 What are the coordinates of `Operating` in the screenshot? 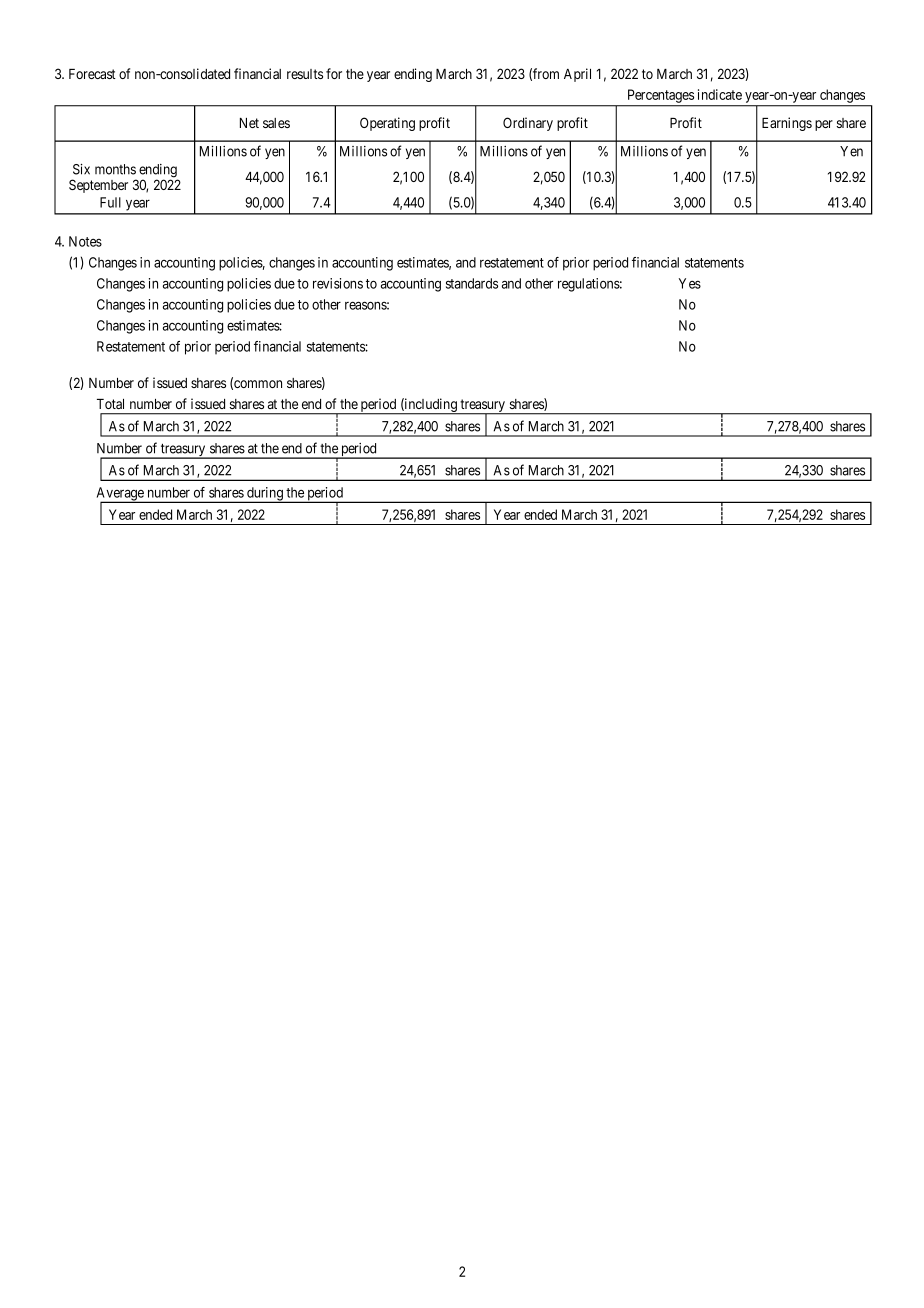 It's located at (387, 124).
